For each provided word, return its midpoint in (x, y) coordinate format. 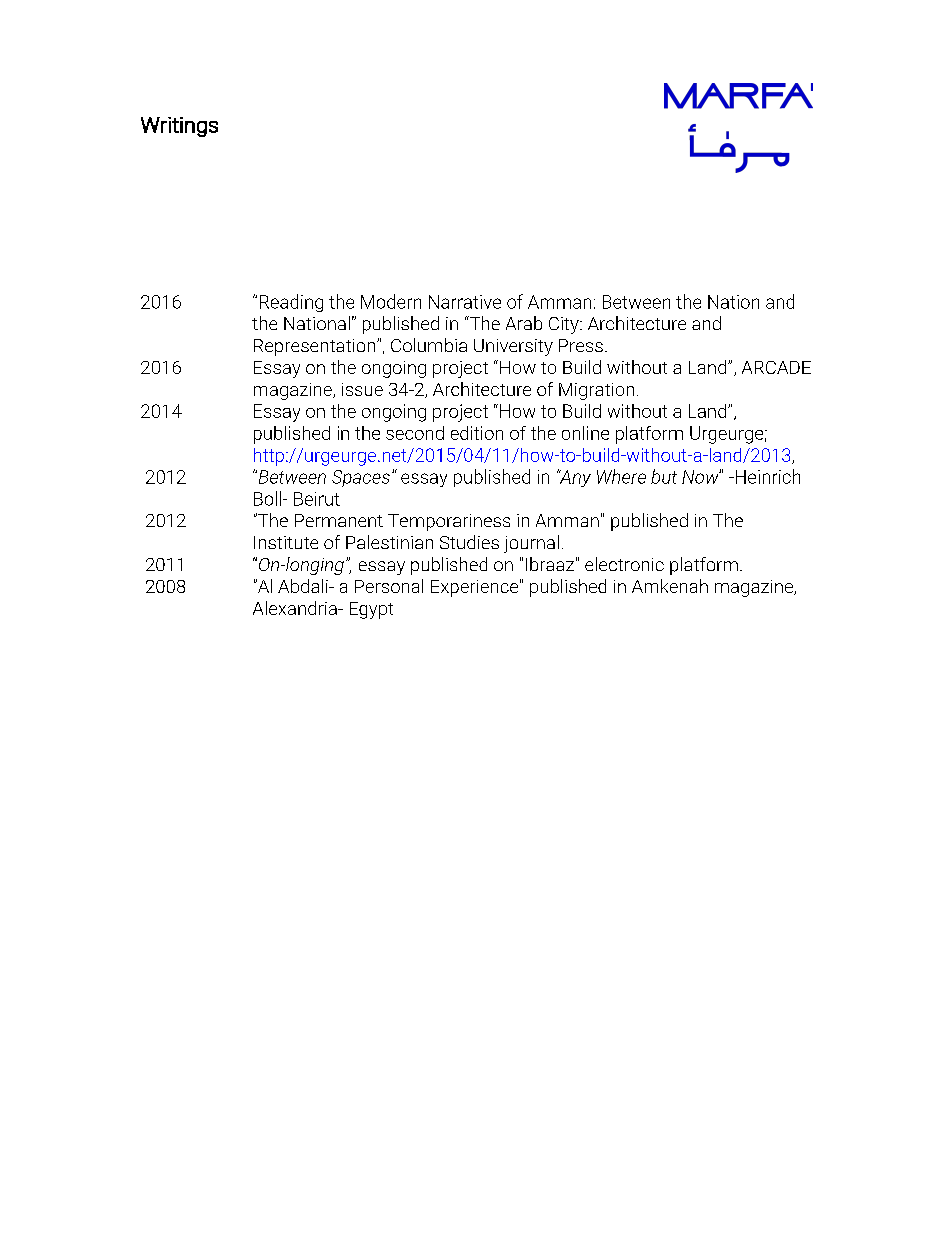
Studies (469, 542)
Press (581, 345)
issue (362, 389)
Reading (291, 303)
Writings (179, 127)
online (585, 433)
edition (477, 433)
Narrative (465, 302)
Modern (391, 301)
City (565, 325)
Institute (286, 542)
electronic (624, 564)
